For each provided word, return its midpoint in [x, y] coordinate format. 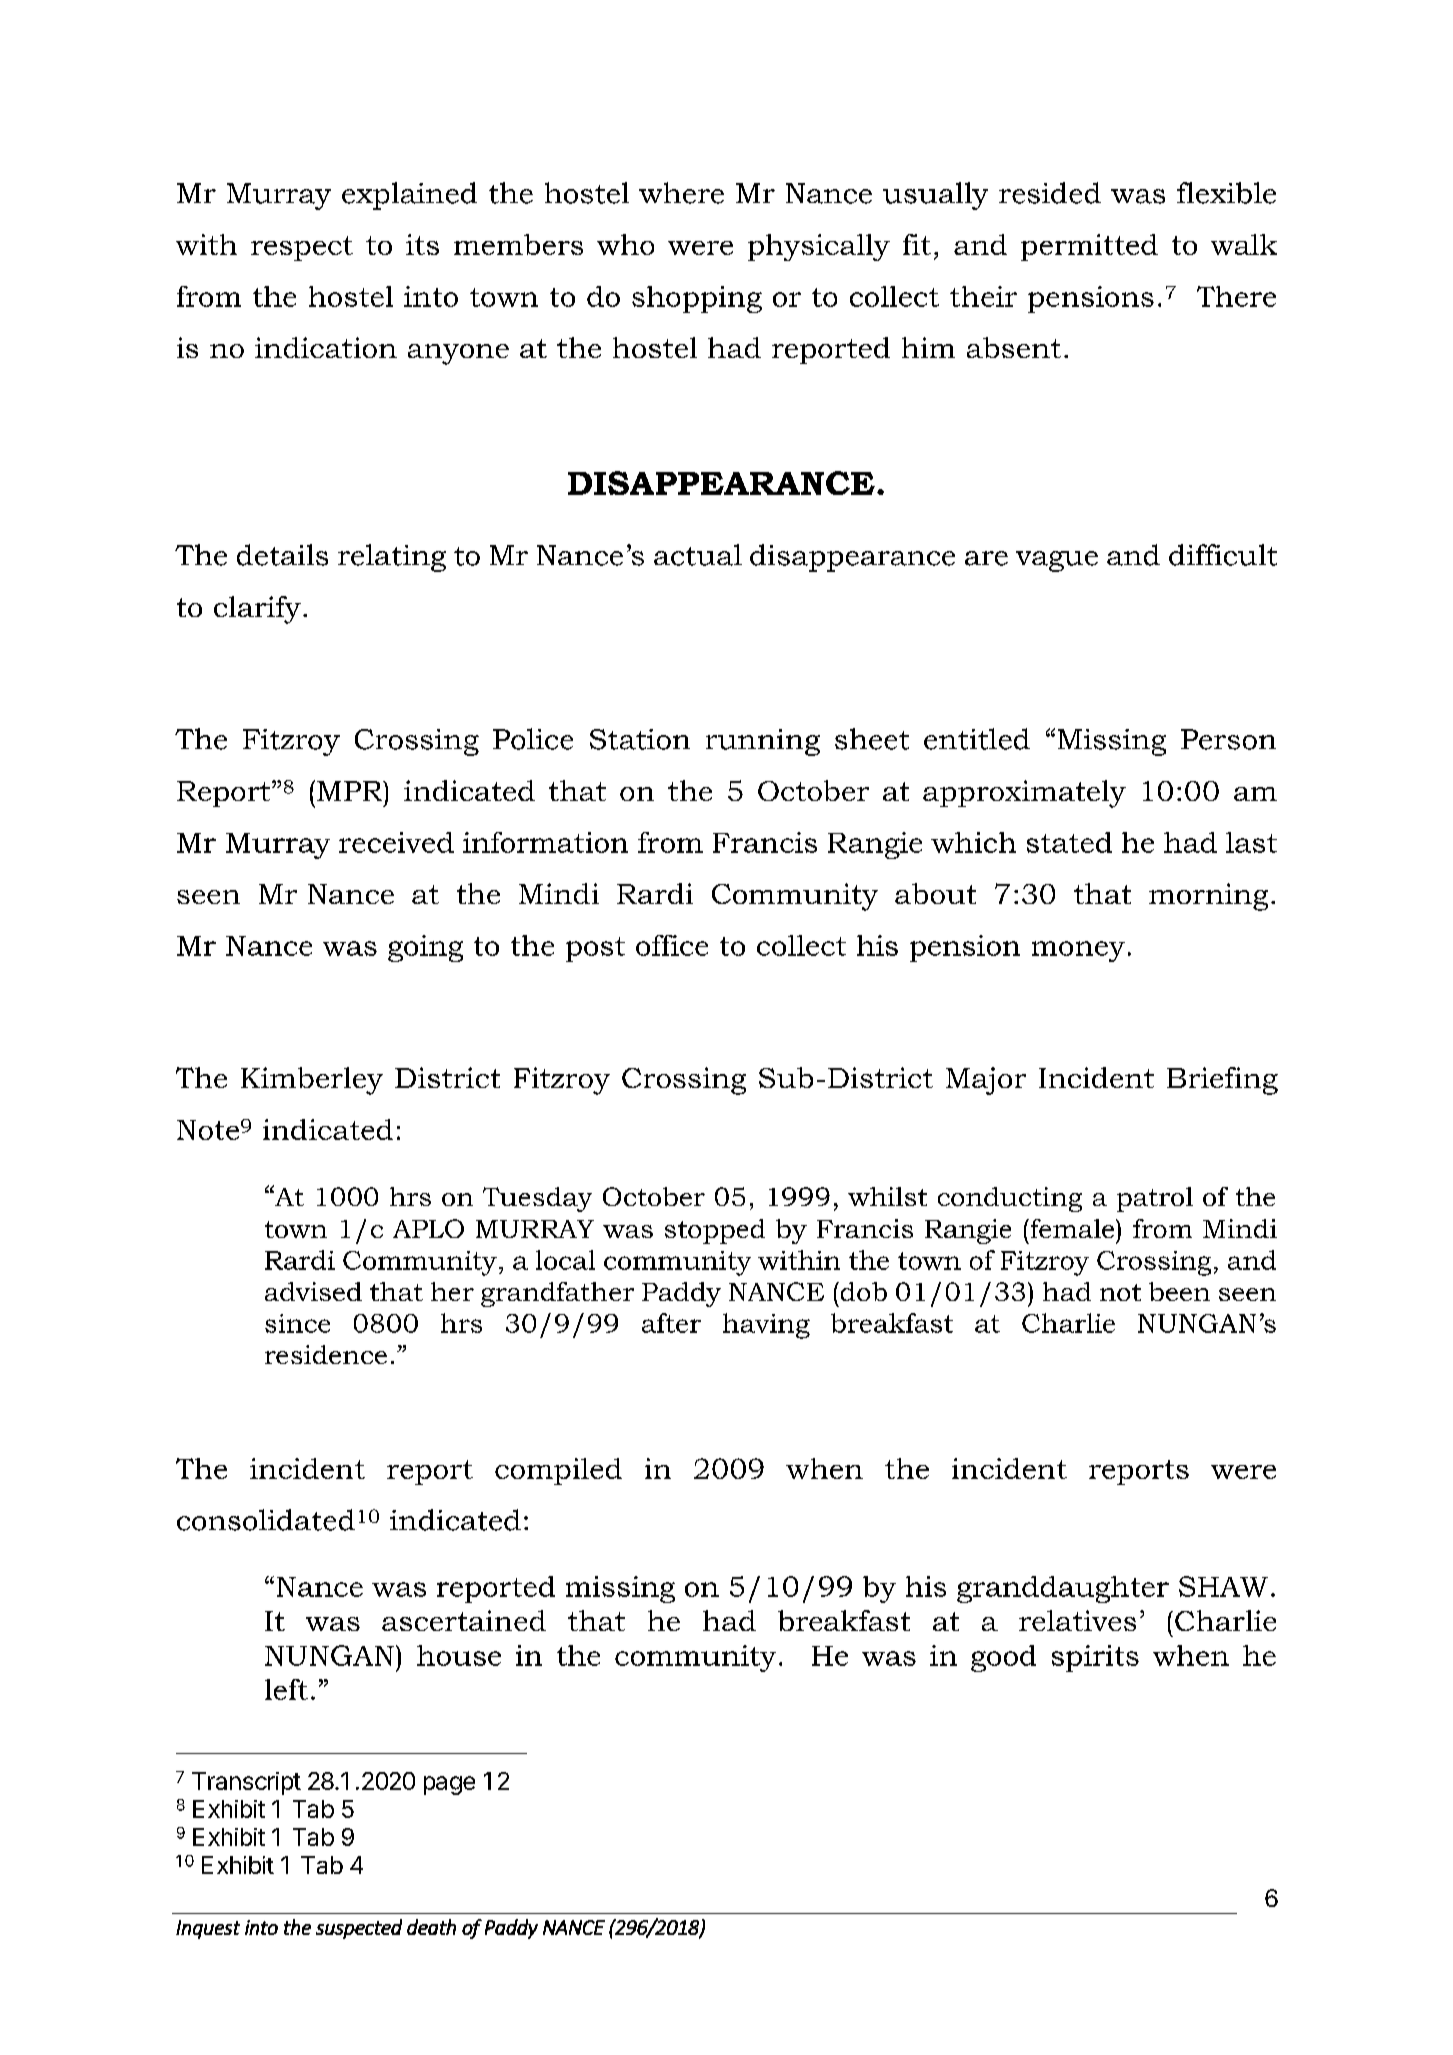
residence [326, 1354]
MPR [351, 791]
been [1179, 1291]
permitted [1089, 247]
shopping [697, 299]
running [763, 742]
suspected [359, 1929]
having [766, 1326]
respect [302, 248]
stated [1069, 842]
